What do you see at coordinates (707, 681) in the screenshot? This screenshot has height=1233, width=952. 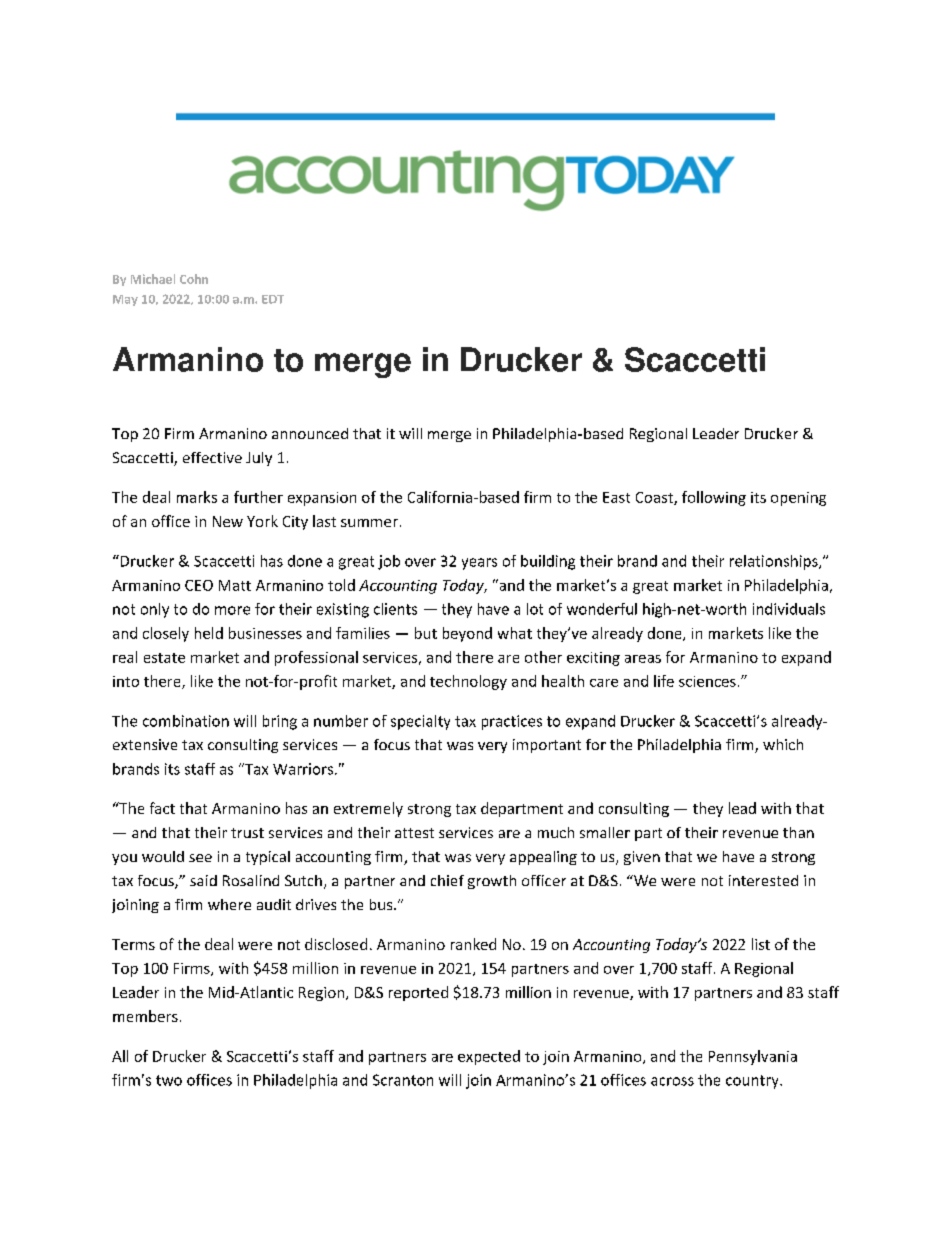 I see `sciences` at bounding box center [707, 681].
